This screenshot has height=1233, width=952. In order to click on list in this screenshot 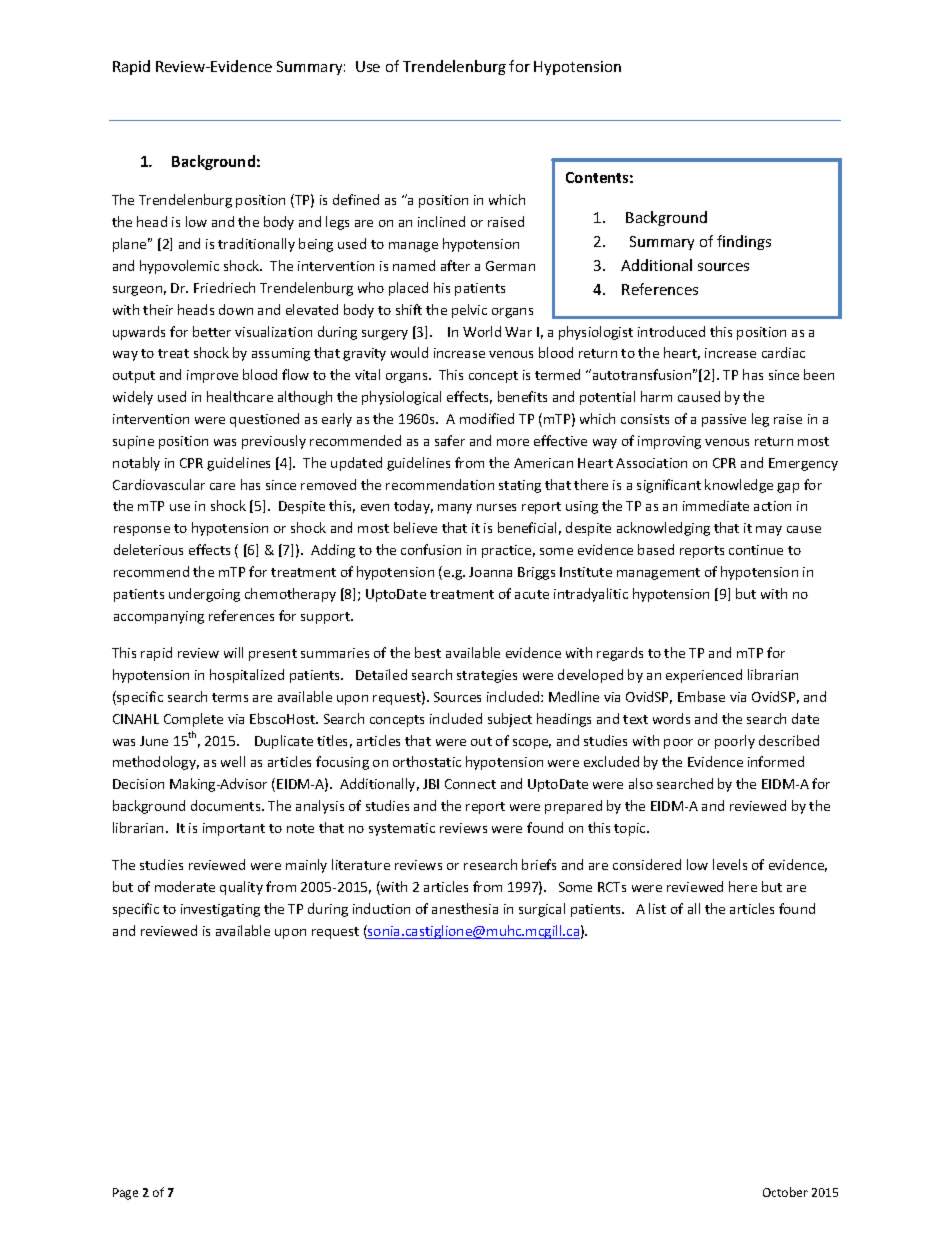, I will do `click(657, 908)`.
